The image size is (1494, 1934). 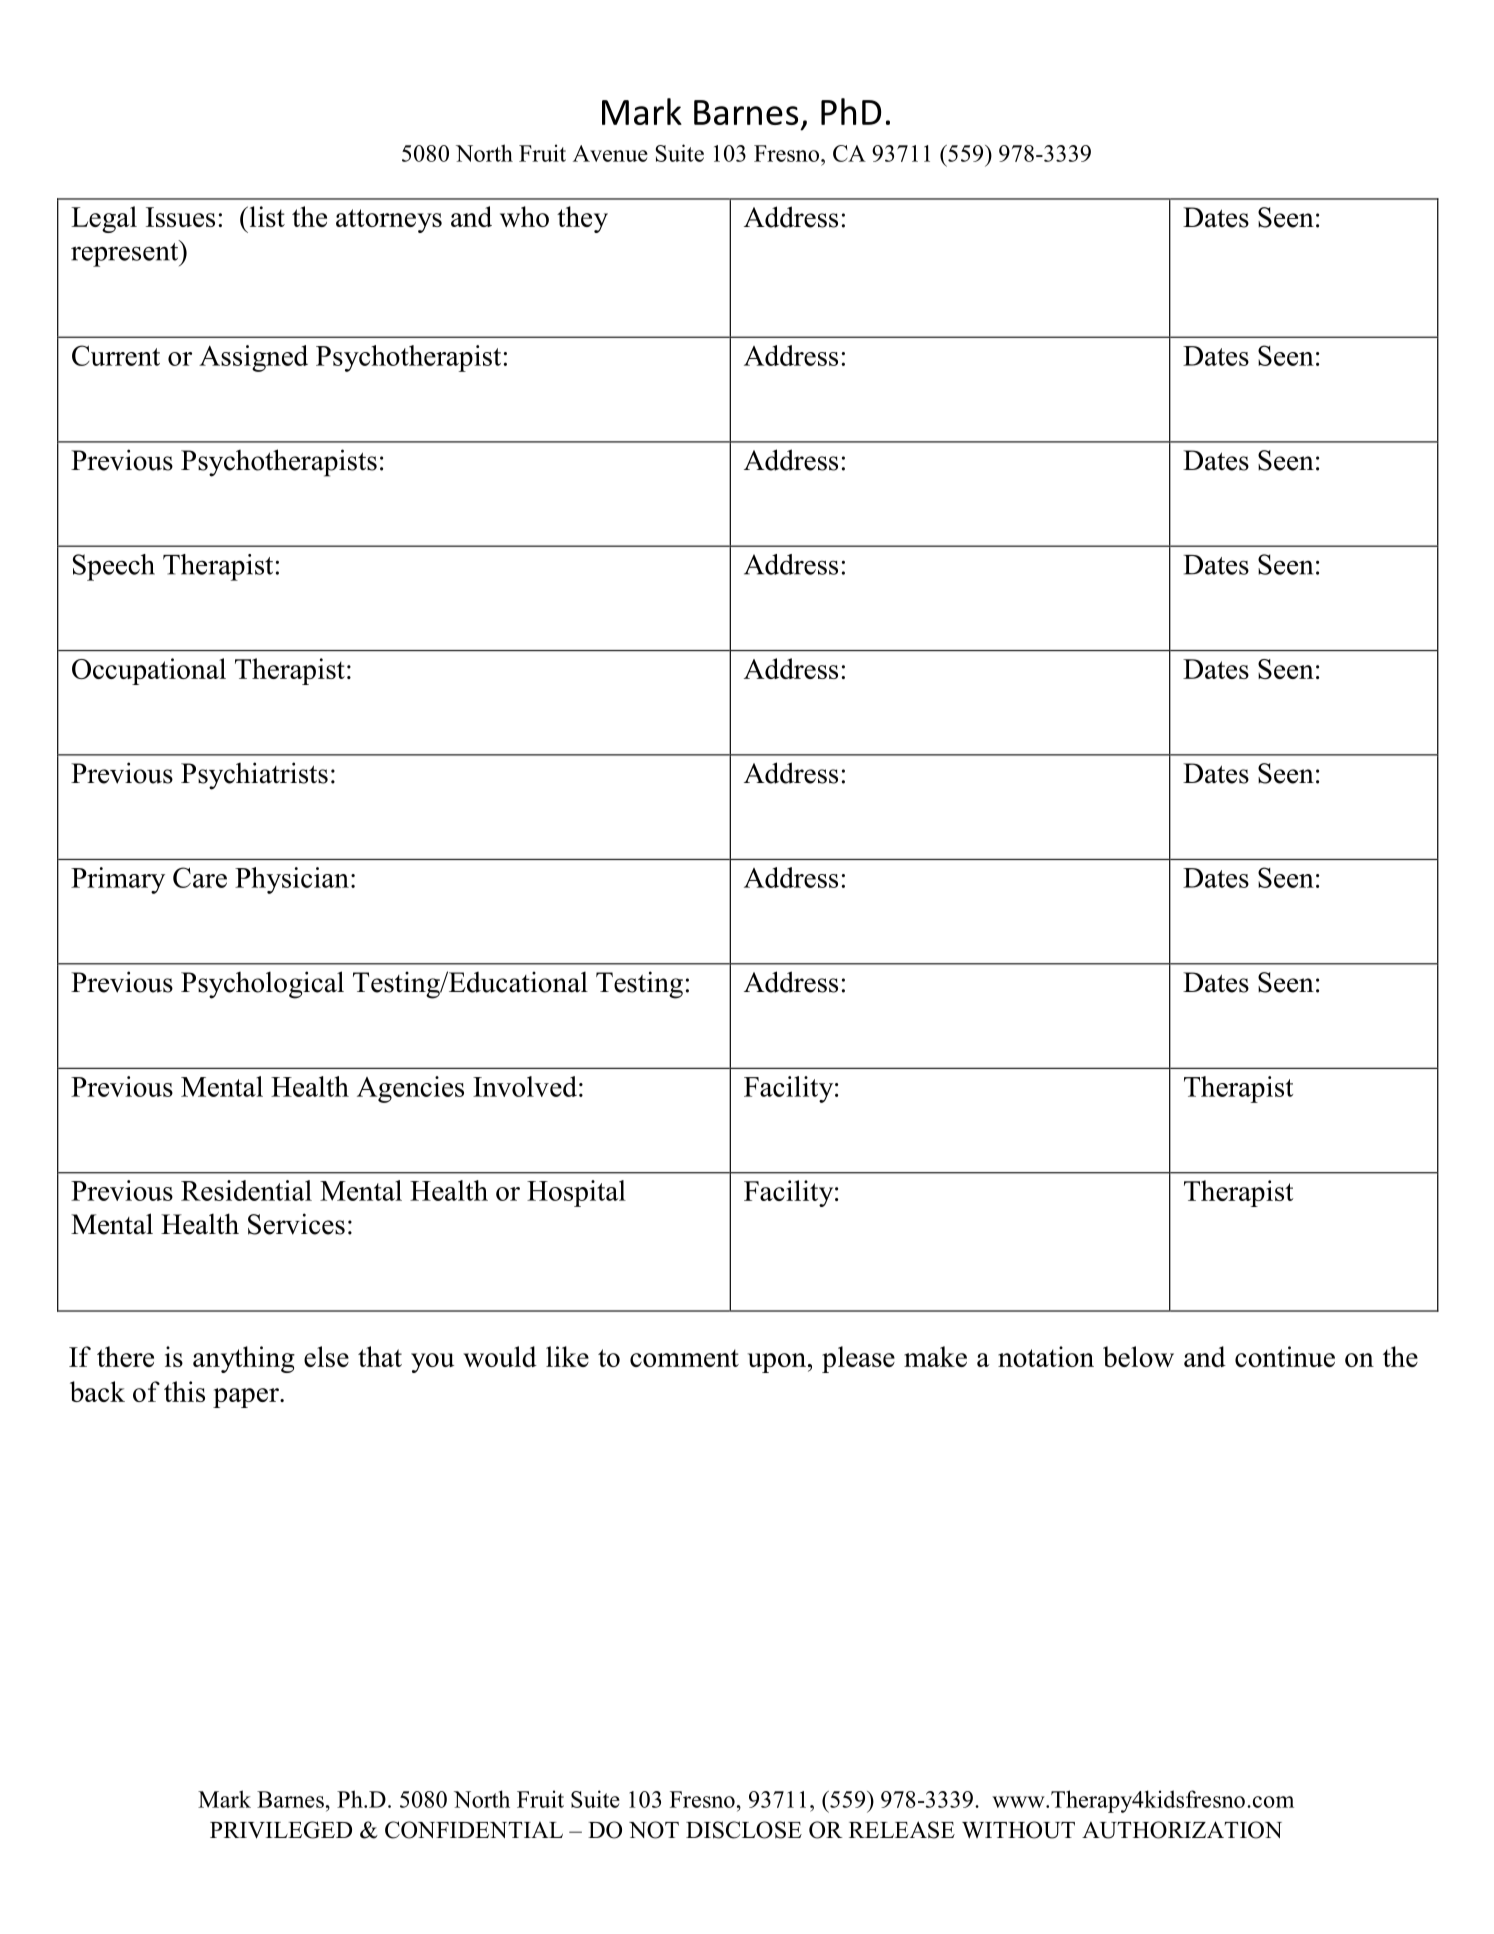 I want to click on Hospital, so click(x=576, y=1193).
